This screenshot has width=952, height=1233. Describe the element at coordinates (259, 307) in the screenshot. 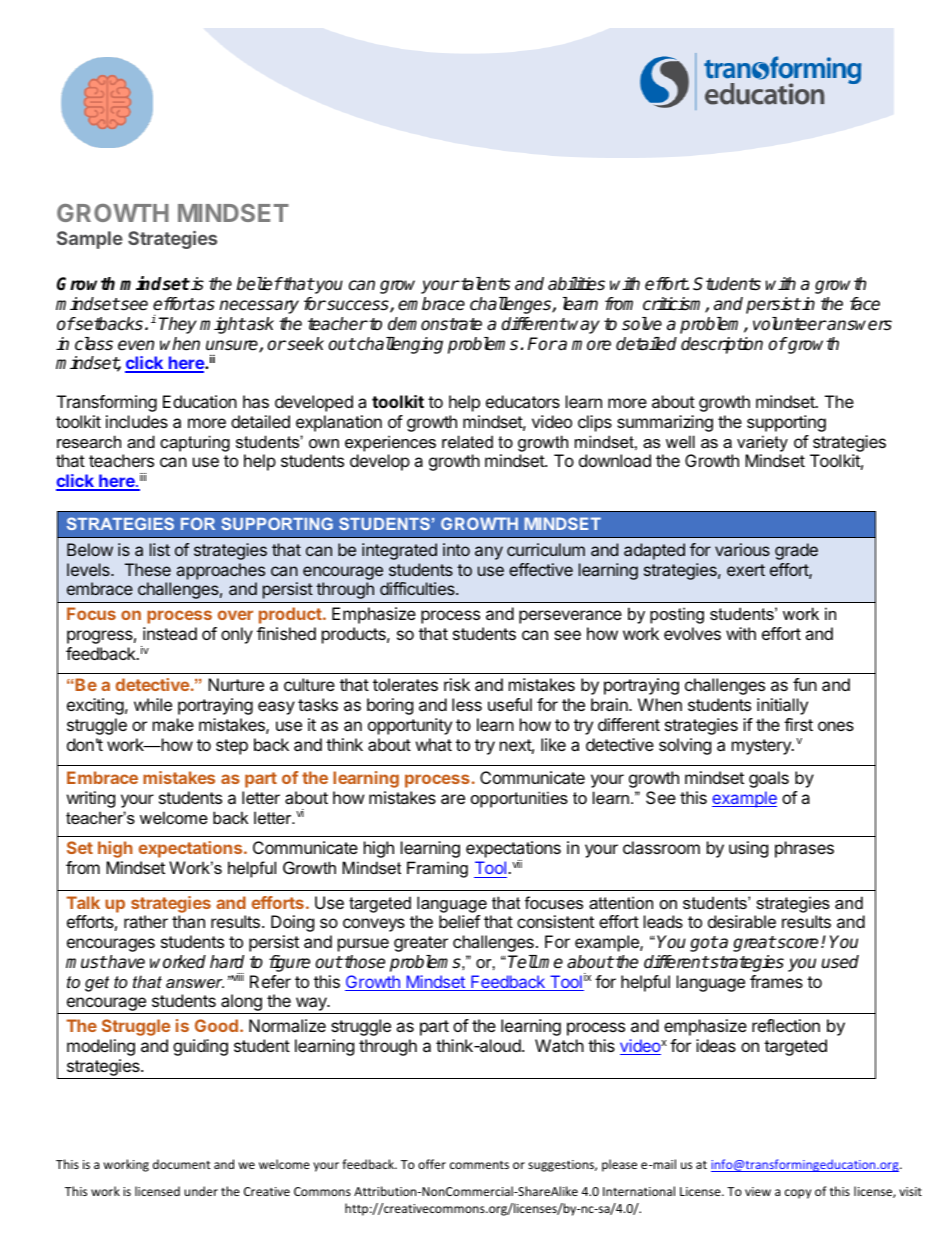

I see `necessary` at that location.
